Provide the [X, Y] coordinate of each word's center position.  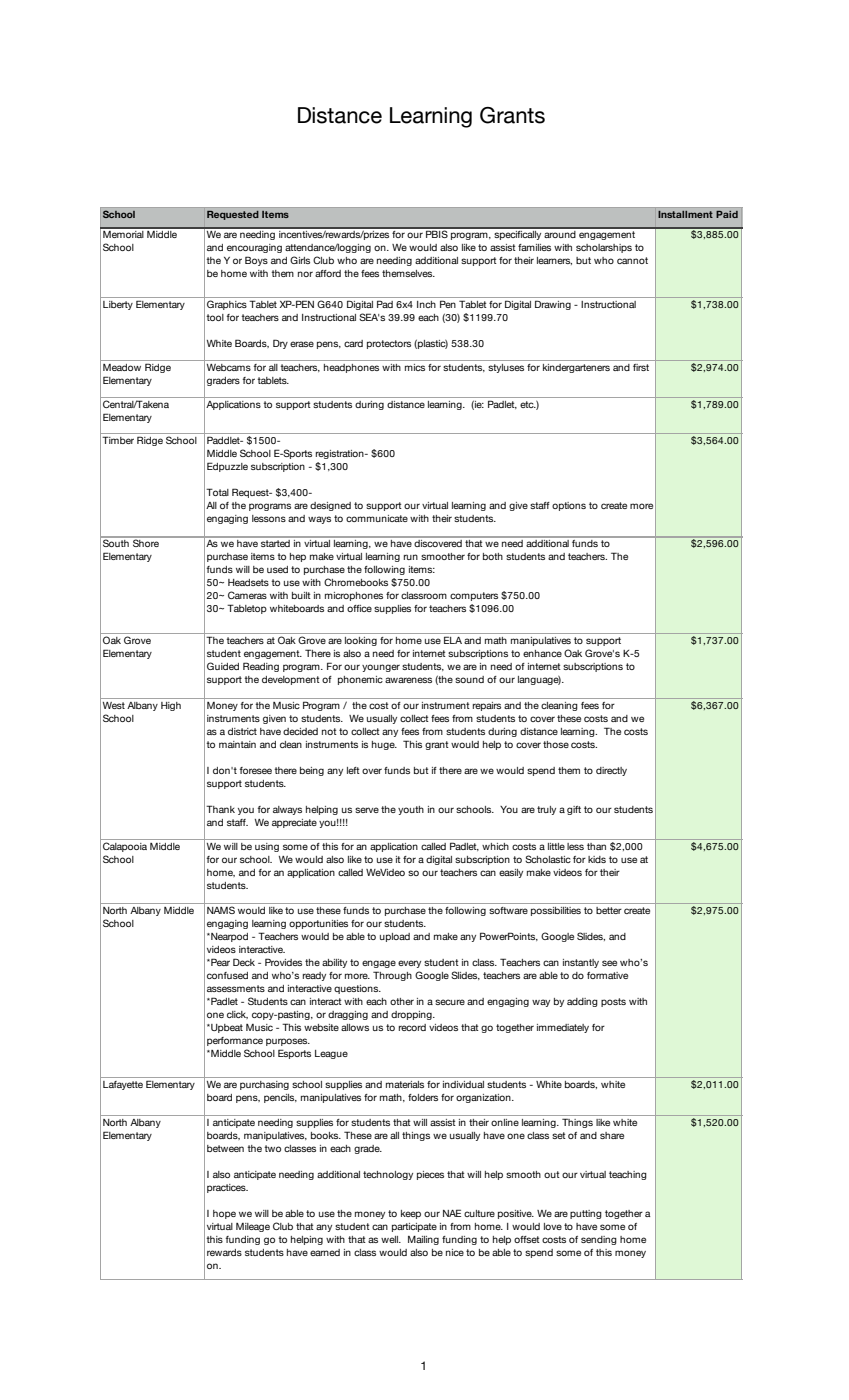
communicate [377, 518]
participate [414, 1227]
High [171, 706]
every [409, 964]
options [569, 506]
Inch [426, 304]
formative [607, 975]
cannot [632, 260]
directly [611, 771]
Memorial [123, 233]
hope [224, 1214]
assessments [236, 988]
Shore [146, 542]
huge [384, 745]
